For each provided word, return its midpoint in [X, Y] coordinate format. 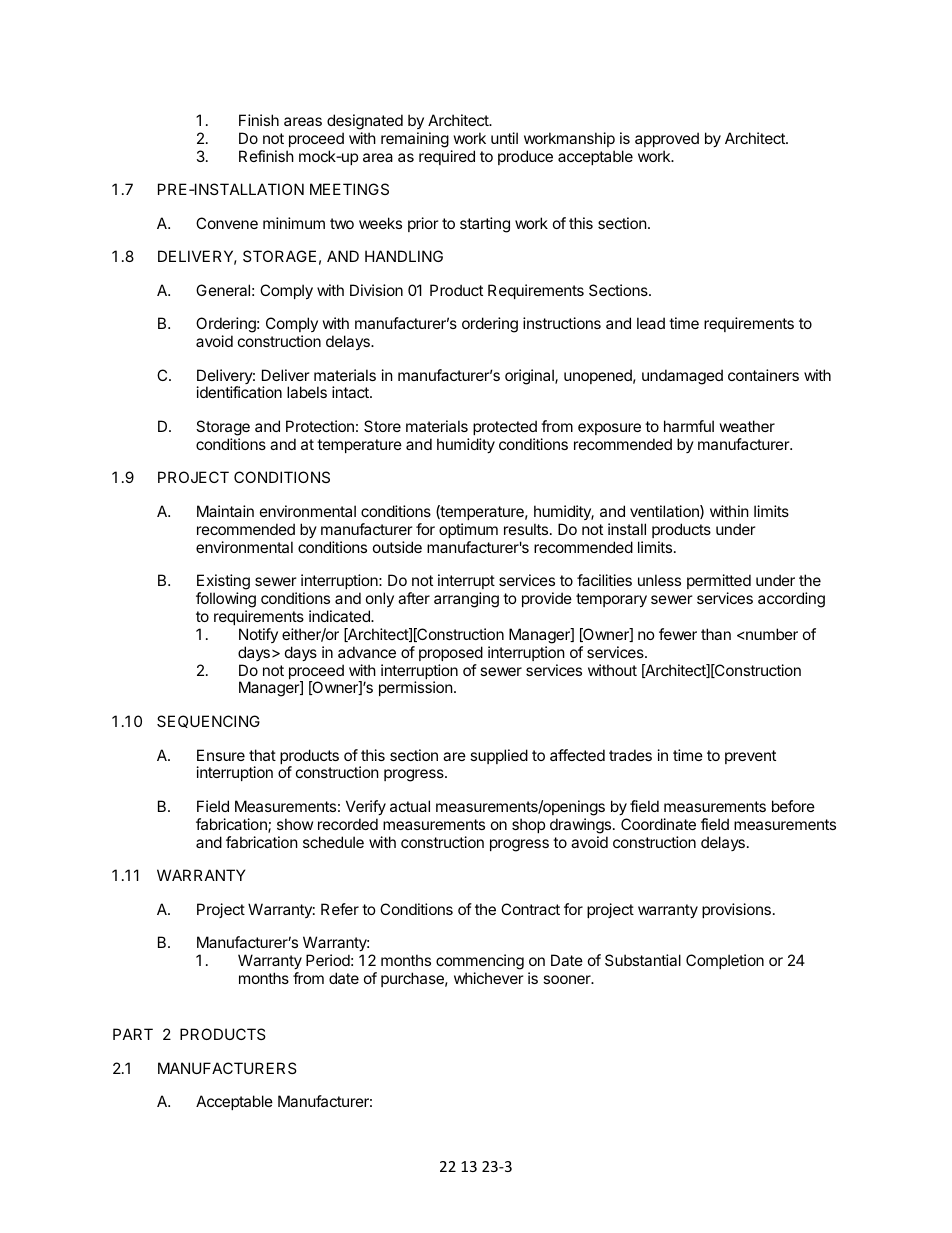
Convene [227, 223]
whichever [489, 978]
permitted [719, 581]
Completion [725, 961]
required [447, 157]
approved [667, 139]
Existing [223, 583]
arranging [466, 600]
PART [133, 1034]
